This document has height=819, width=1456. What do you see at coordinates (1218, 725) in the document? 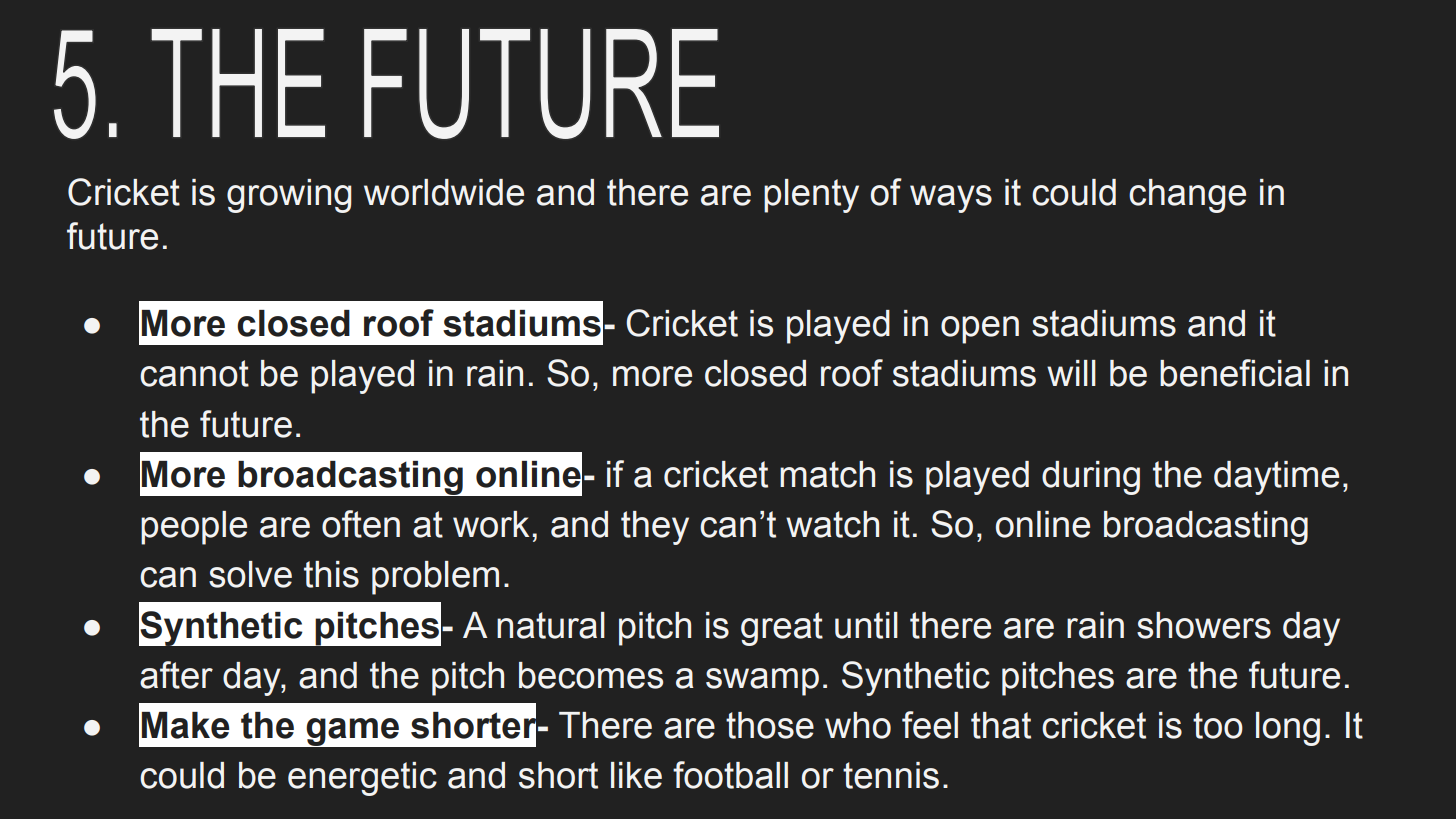
I see `too` at bounding box center [1218, 725].
